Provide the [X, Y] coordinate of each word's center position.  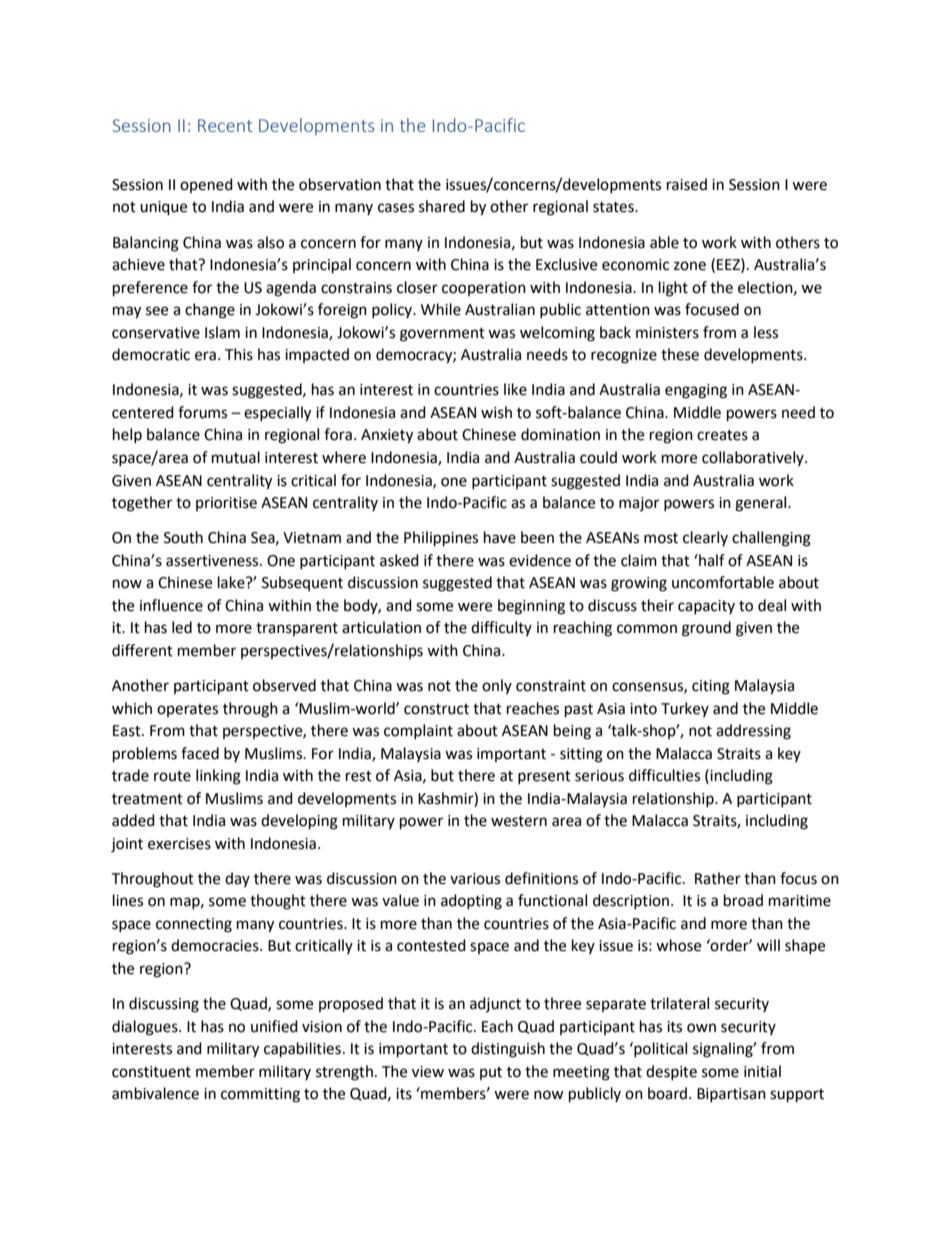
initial [762, 1071]
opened [206, 185]
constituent [151, 1072]
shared [442, 206]
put [491, 1073]
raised [687, 184]
